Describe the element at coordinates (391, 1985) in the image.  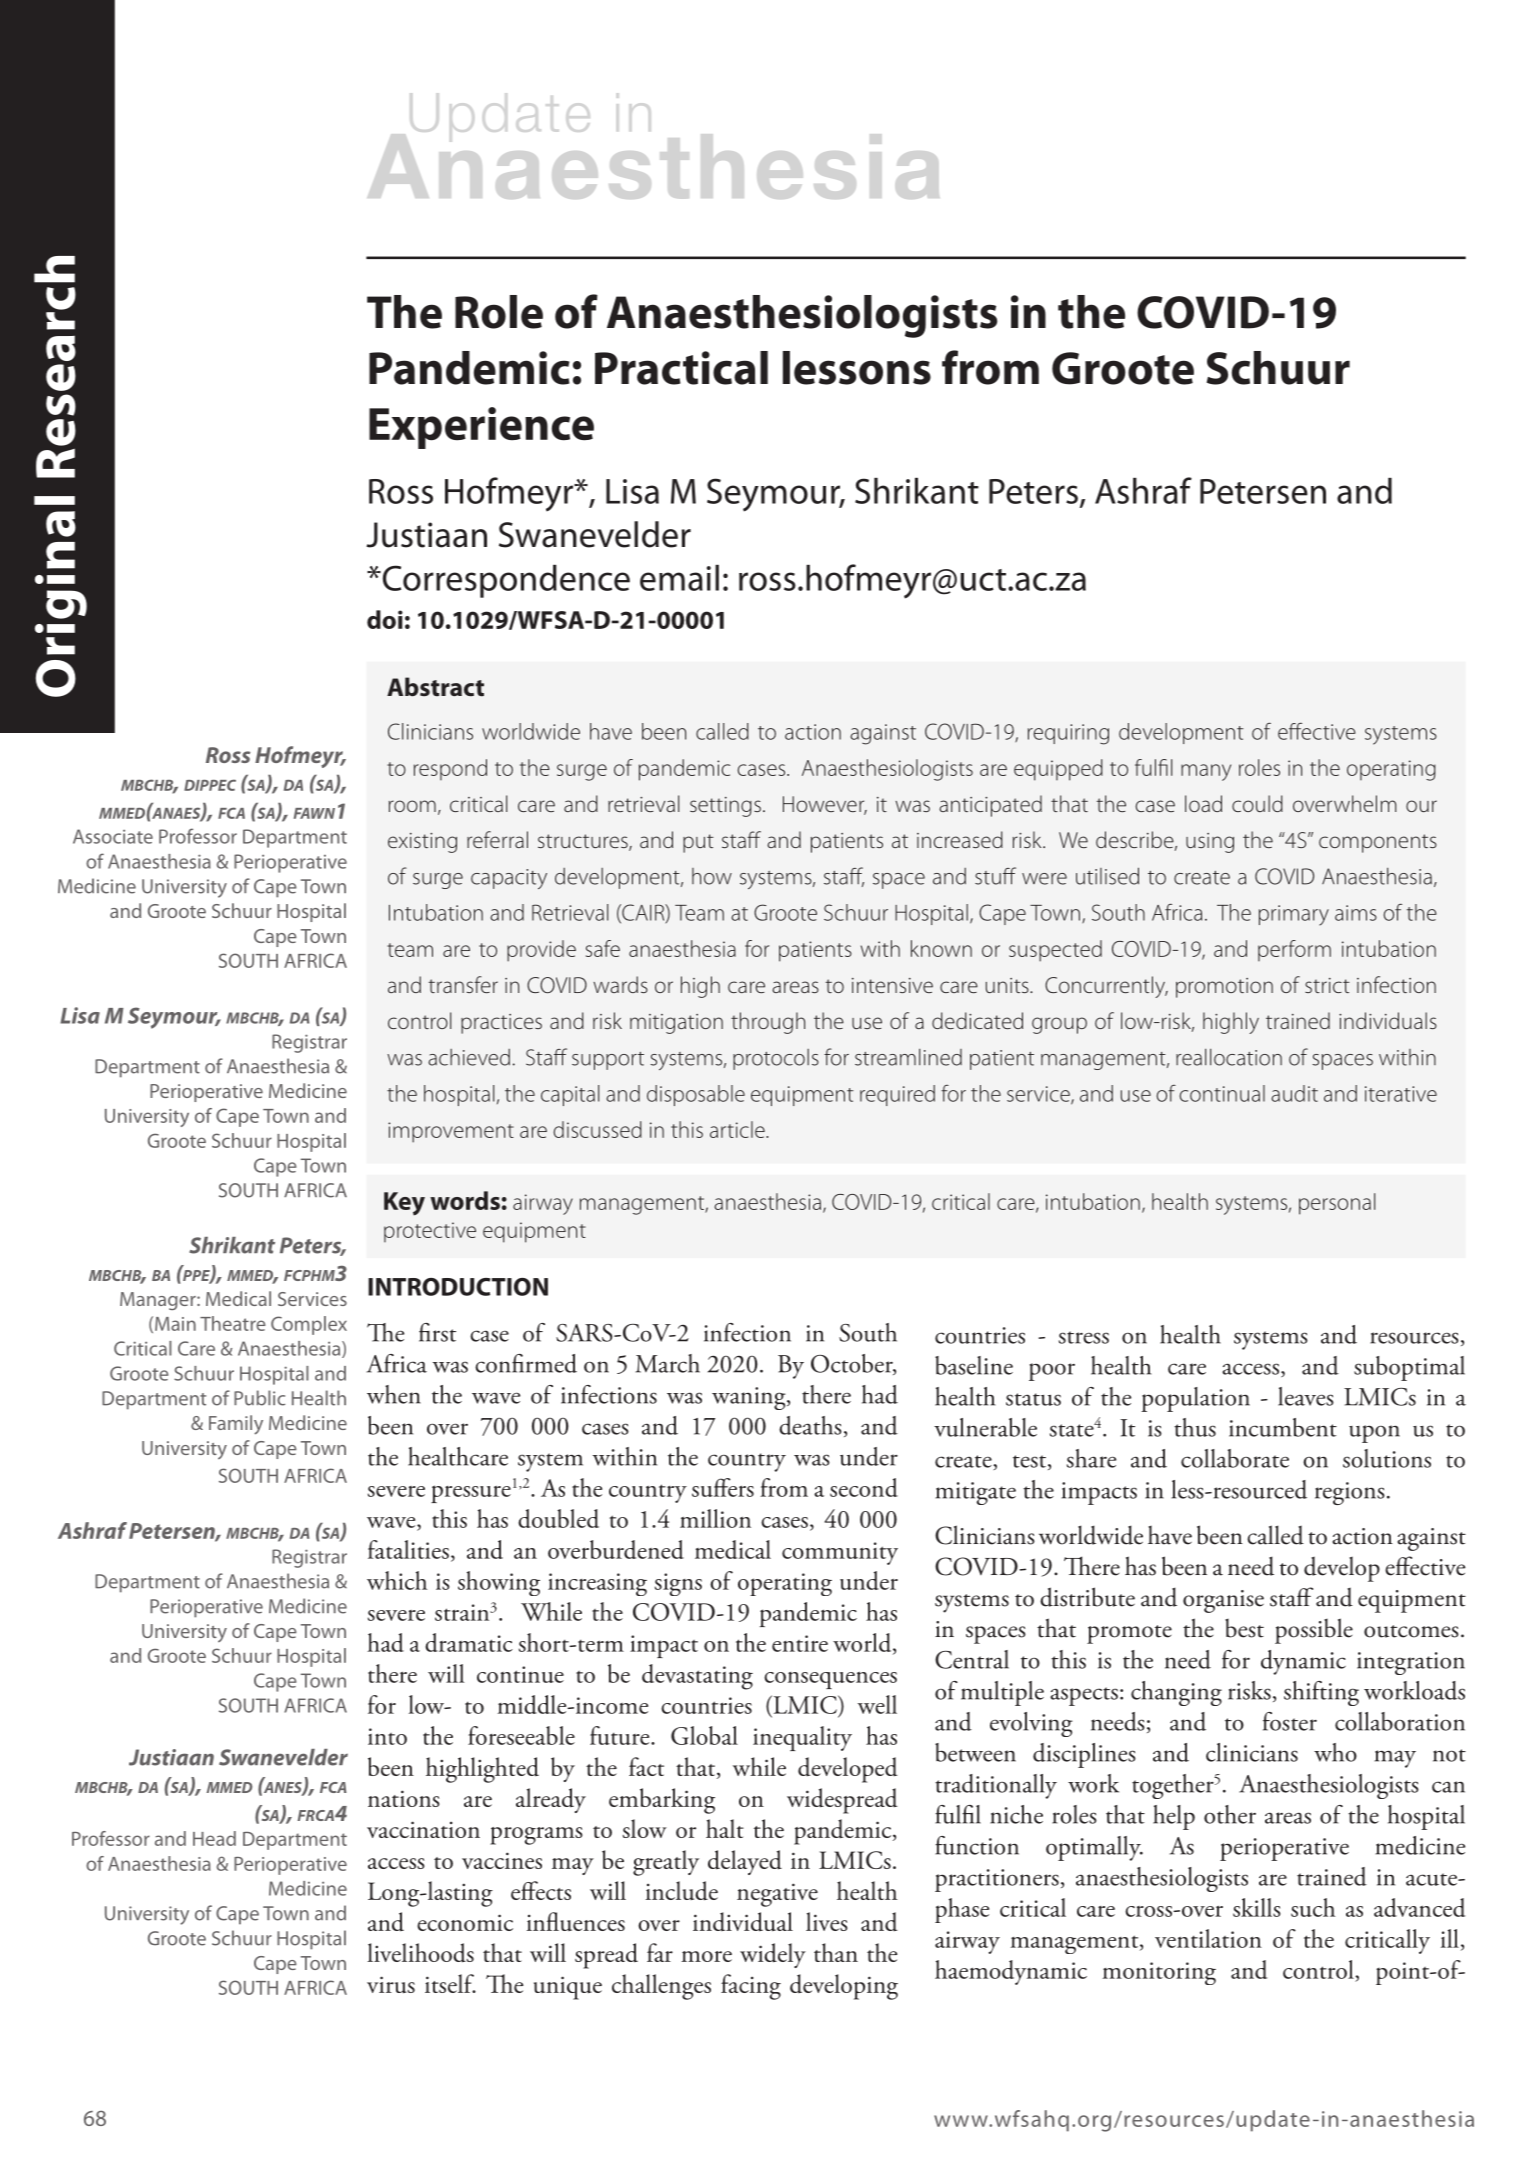
I see `virus` at that location.
